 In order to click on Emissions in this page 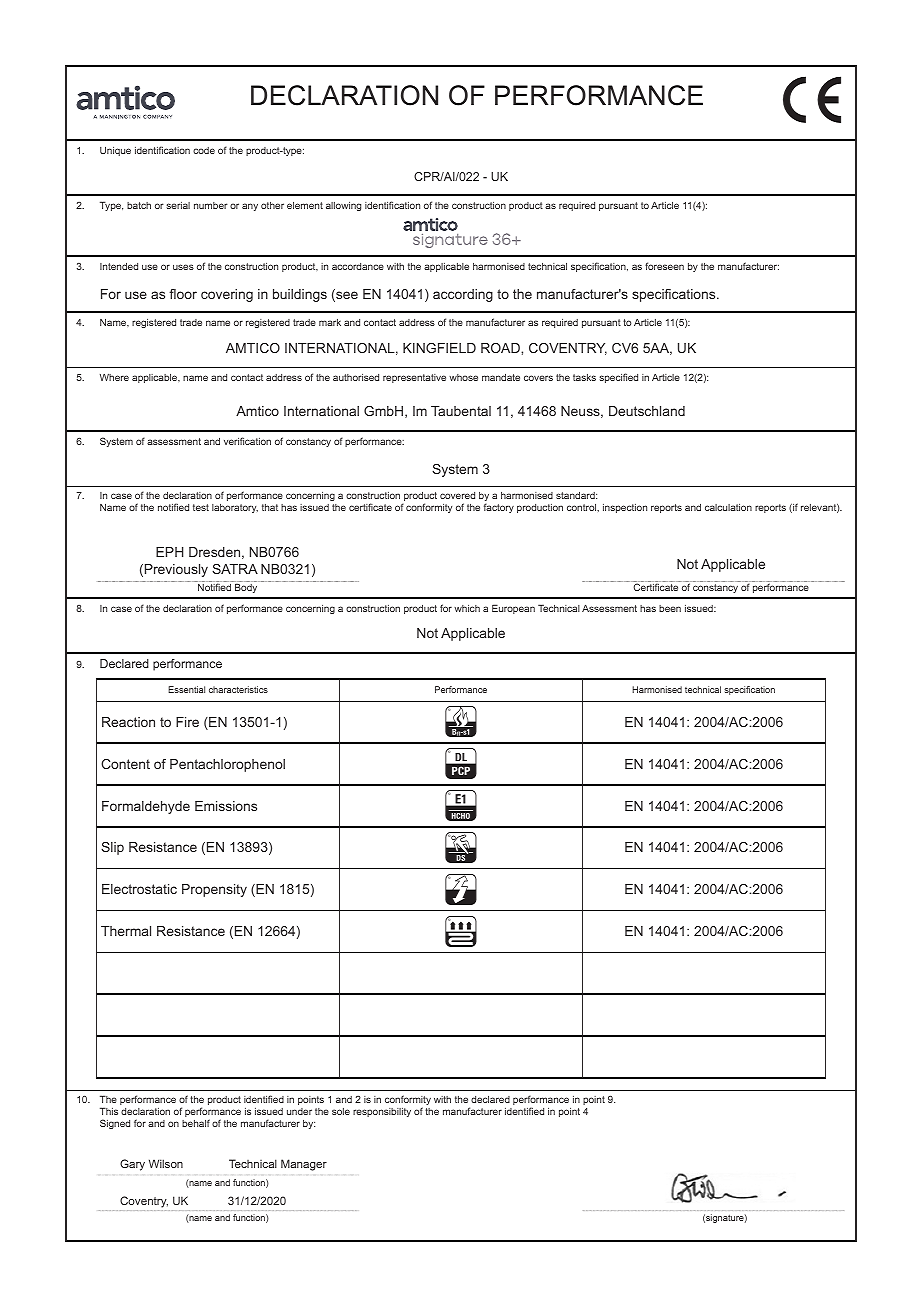, I will do `click(226, 806)`.
